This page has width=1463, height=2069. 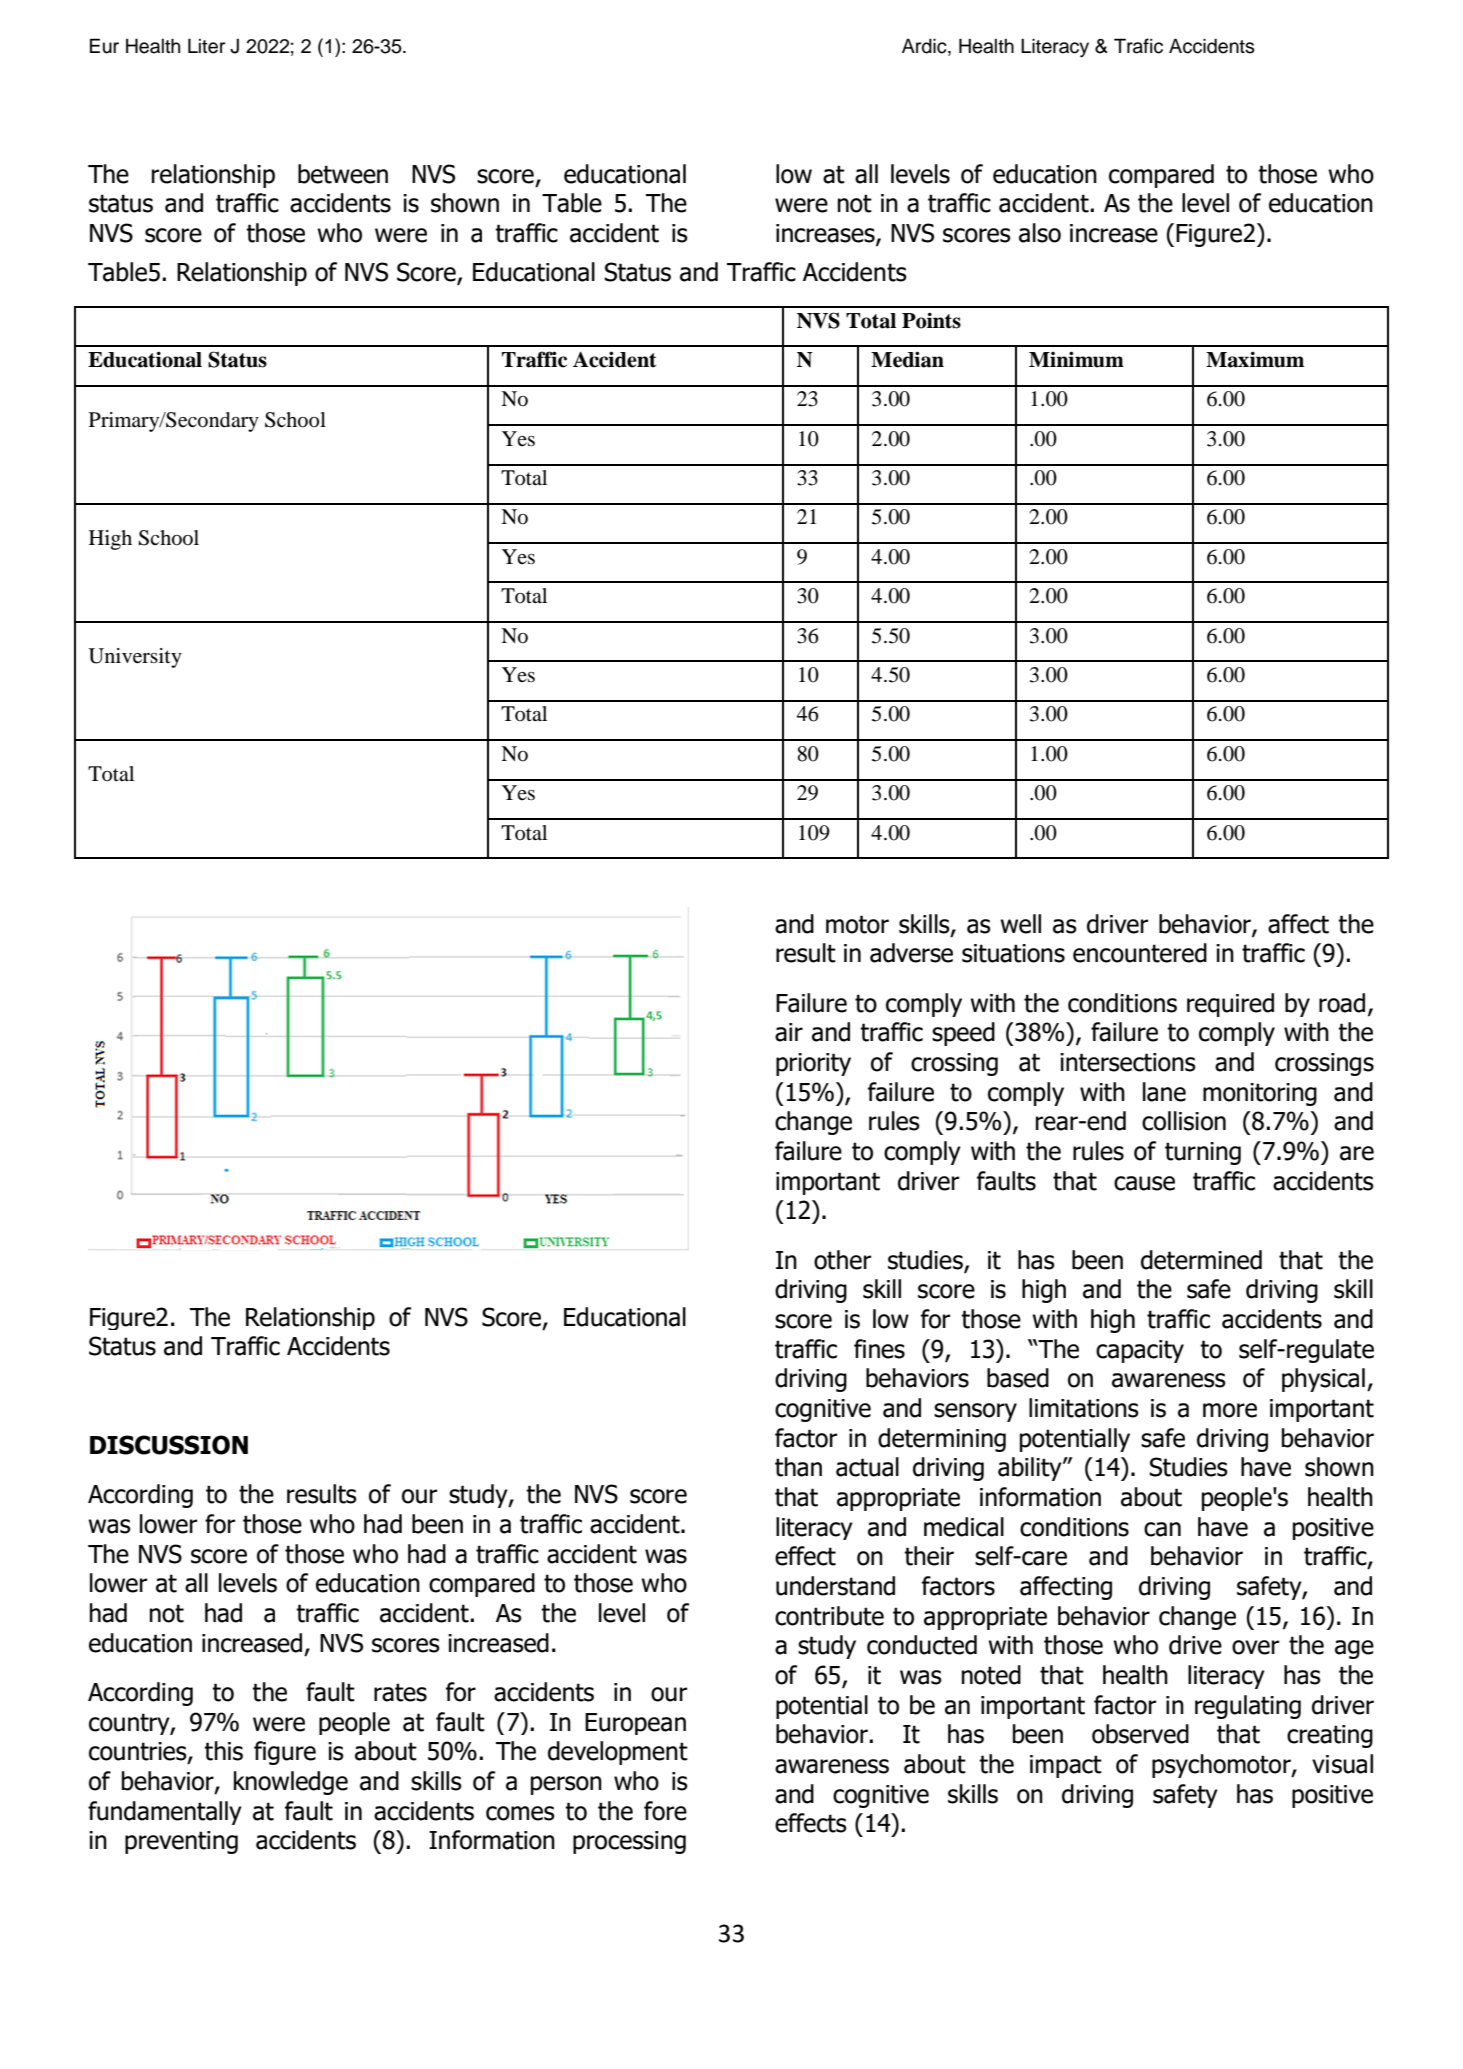 What do you see at coordinates (291, 1783) in the page?
I see `knowledge` at bounding box center [291, 1783].
